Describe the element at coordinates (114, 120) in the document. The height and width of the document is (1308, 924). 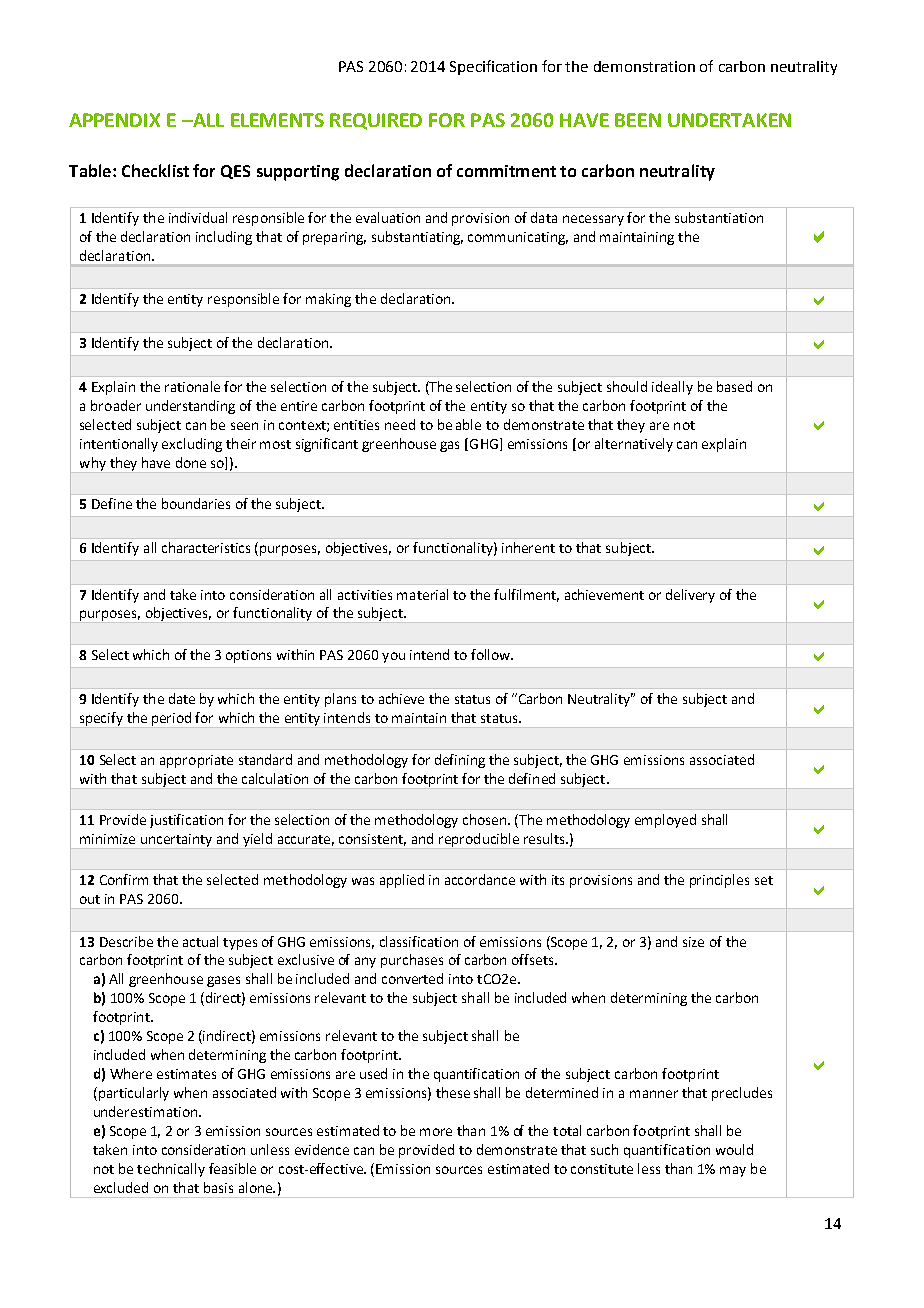
I see `APPENDIX` at that location.
